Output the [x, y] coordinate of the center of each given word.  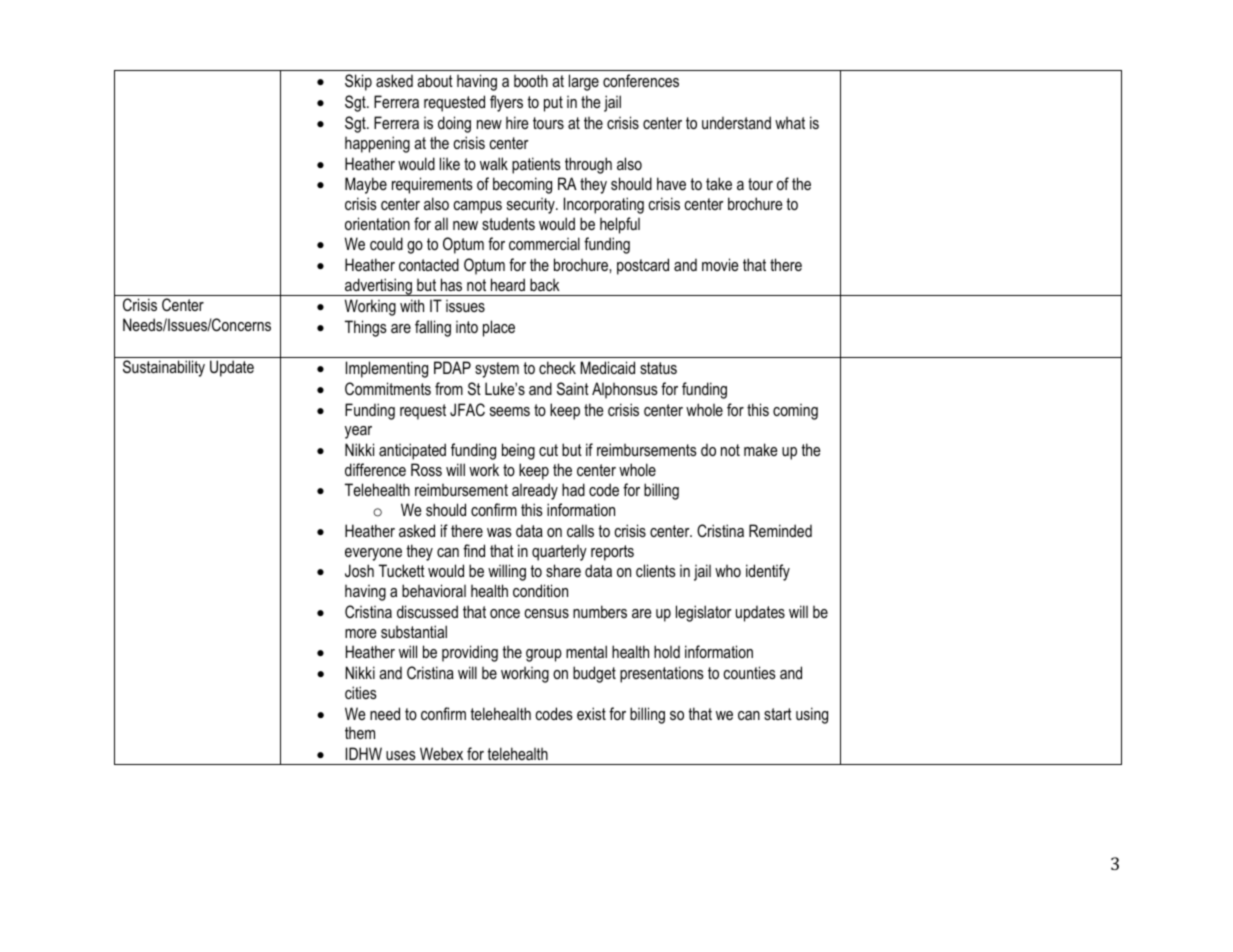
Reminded [780, 530]
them [360, 733]
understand [736, 122]
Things [366, 328]
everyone [373, 554]
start [778, 714]
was [499, 532]
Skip [358, 82]
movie [720, 264]
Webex [441, 753]
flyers [506, 103]
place [499, 328]
